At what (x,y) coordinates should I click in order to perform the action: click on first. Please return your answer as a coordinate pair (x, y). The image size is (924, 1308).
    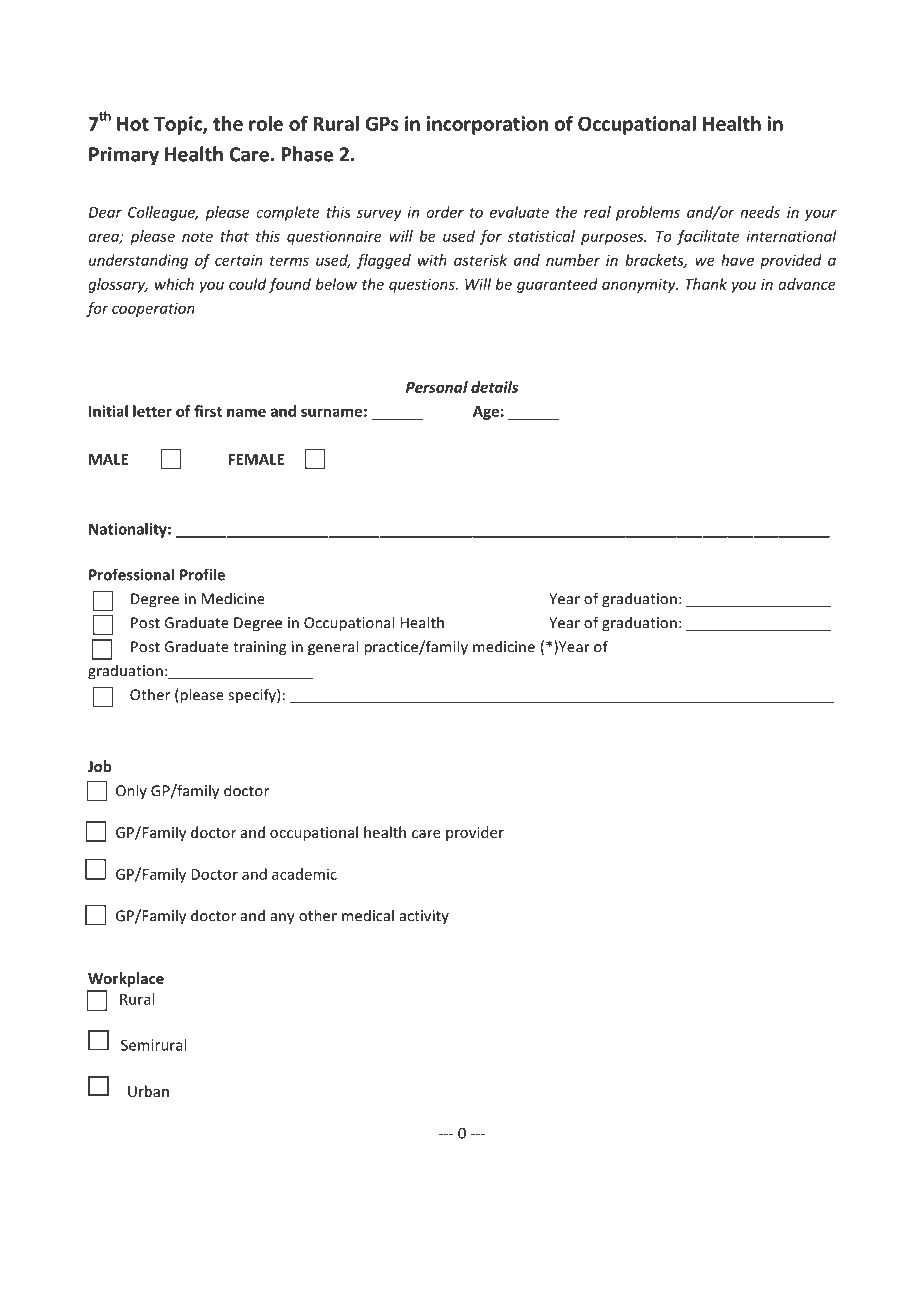
    Looking at the image, I should click on (208, 411).
